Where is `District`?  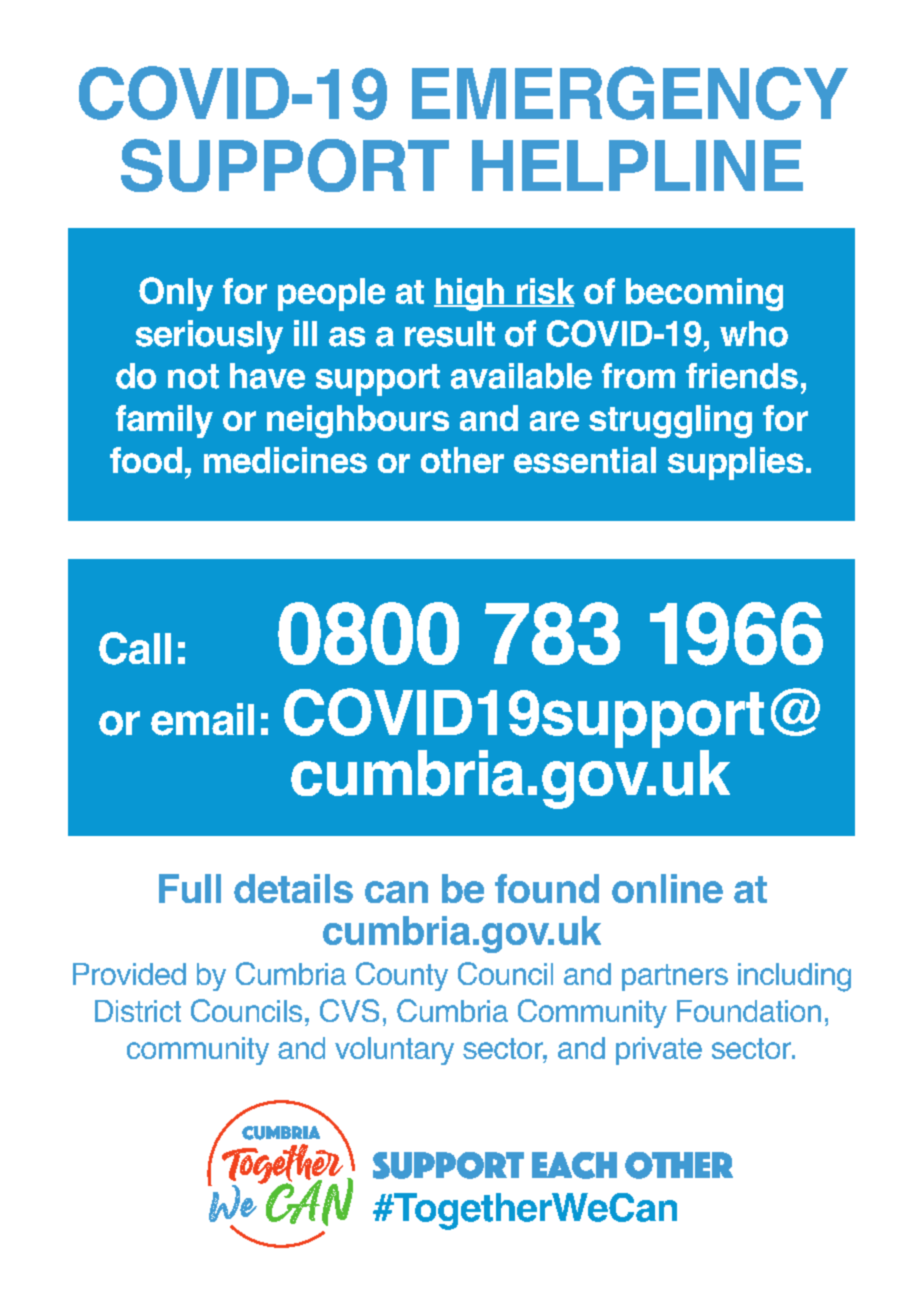 District is located at coordinates (138, 1011).
